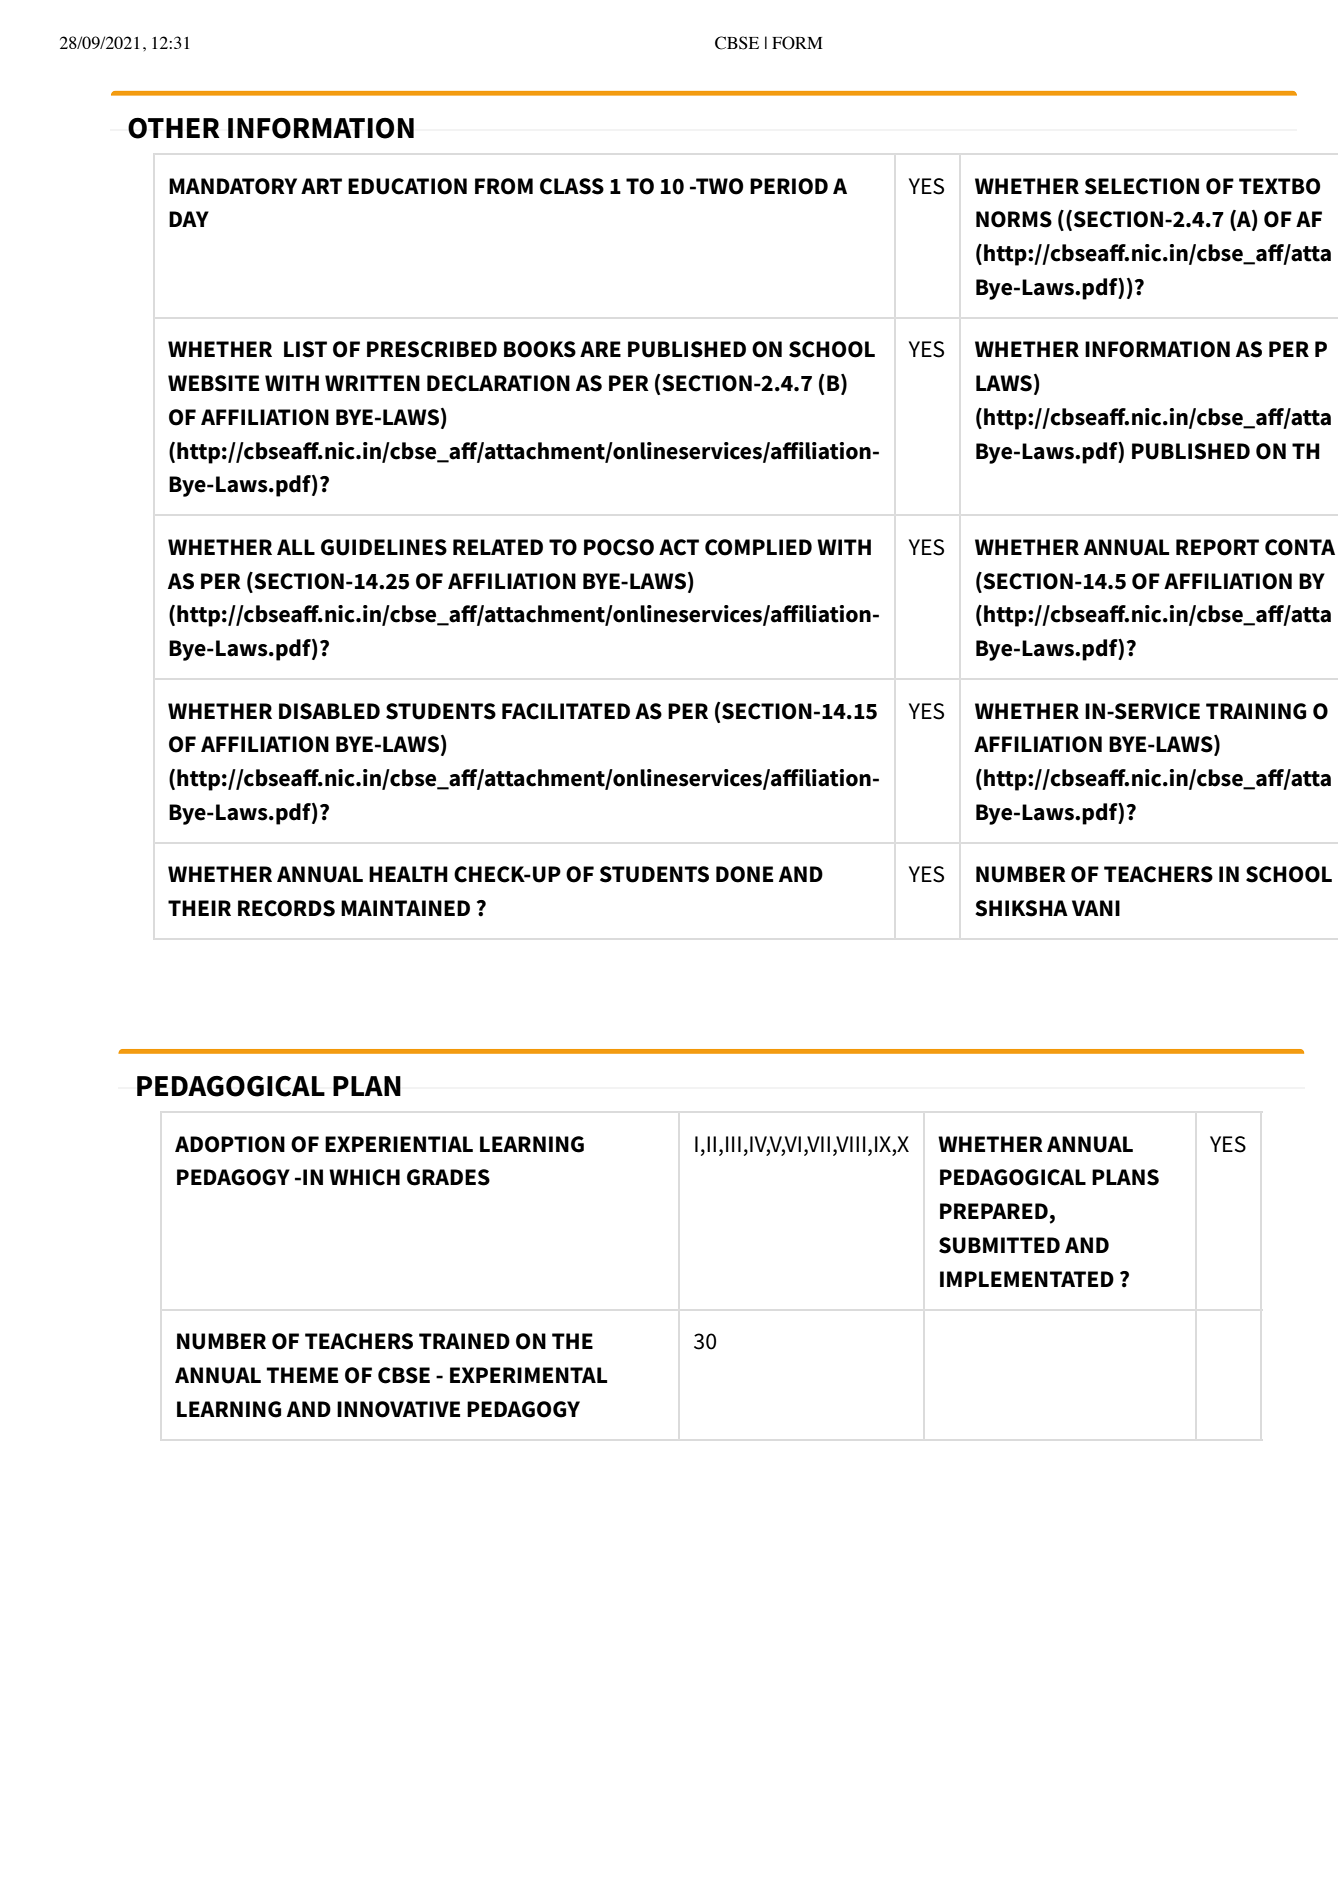 This screenshot has width=1338, height=1892. I want to click on EXPERIMENTAL, so click(528, 1375).
